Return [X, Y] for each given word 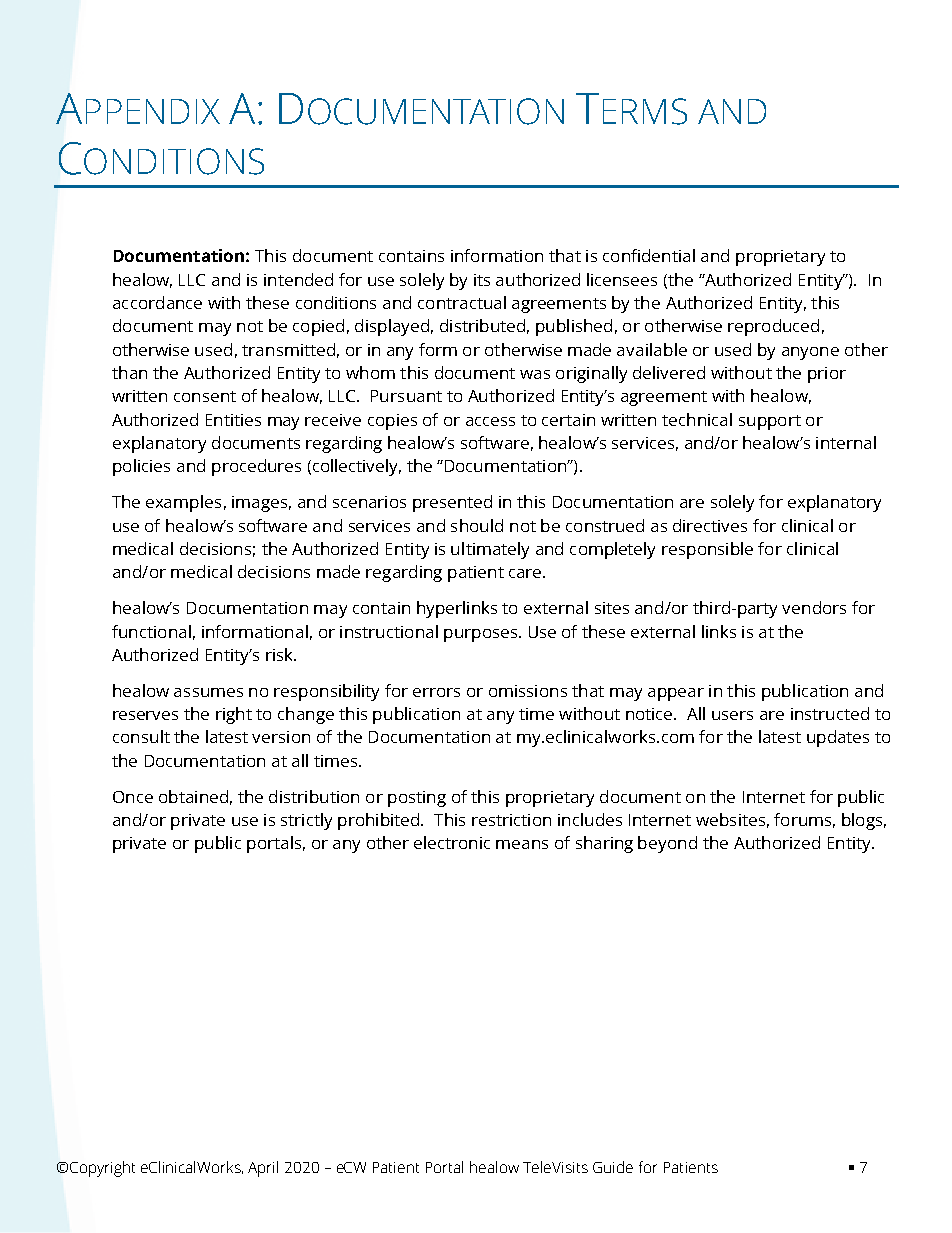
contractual [462, 302]
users [732, 715]
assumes [208, 692]
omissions [528, 691]
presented [452, 503]
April [263, 1169]
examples [183, 503]
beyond [667, 844]
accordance [157, 302]
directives [710, 525]
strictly [306, 821]
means [522, 844]
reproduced [773, 327]
